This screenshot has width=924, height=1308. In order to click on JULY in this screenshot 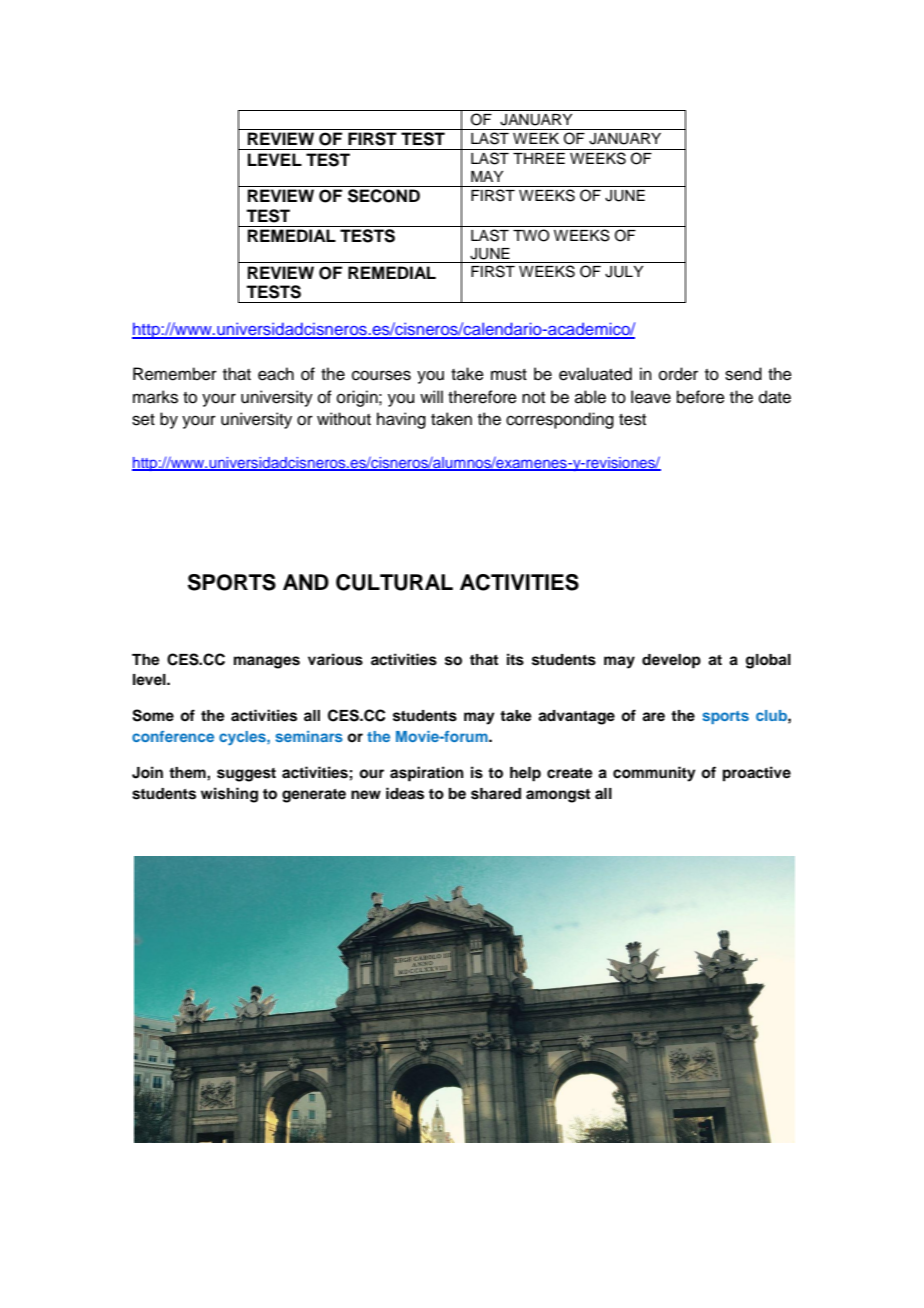, I will do `click(624, 272)`.
